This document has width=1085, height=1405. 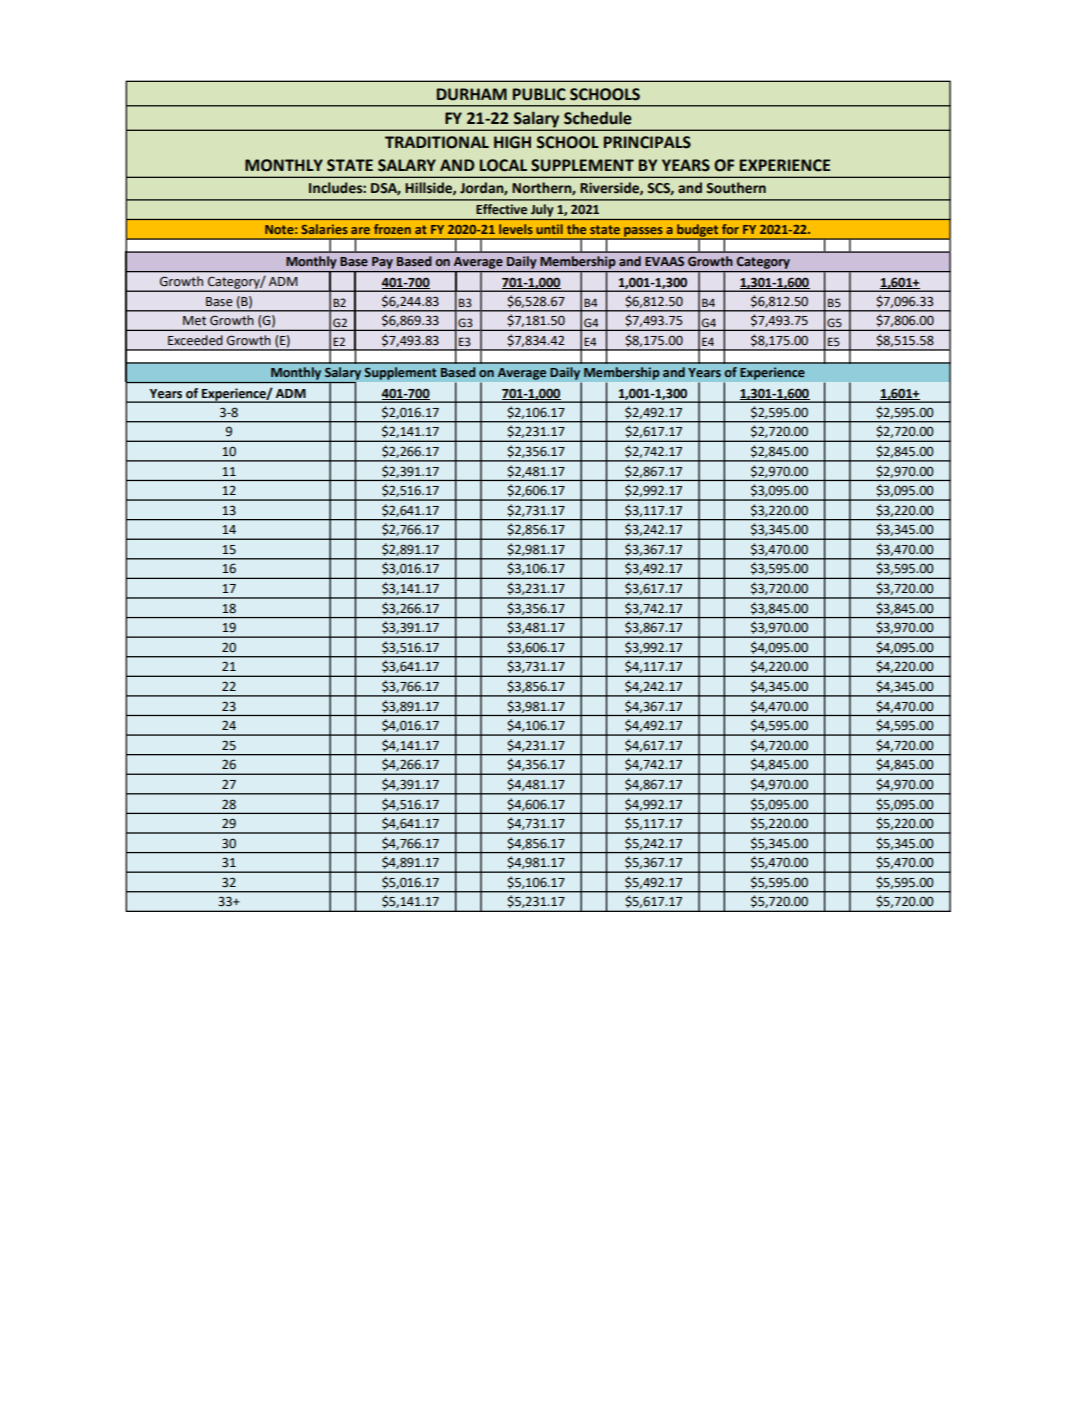 I want to click on Salaries, so click(x=325, y=229).
